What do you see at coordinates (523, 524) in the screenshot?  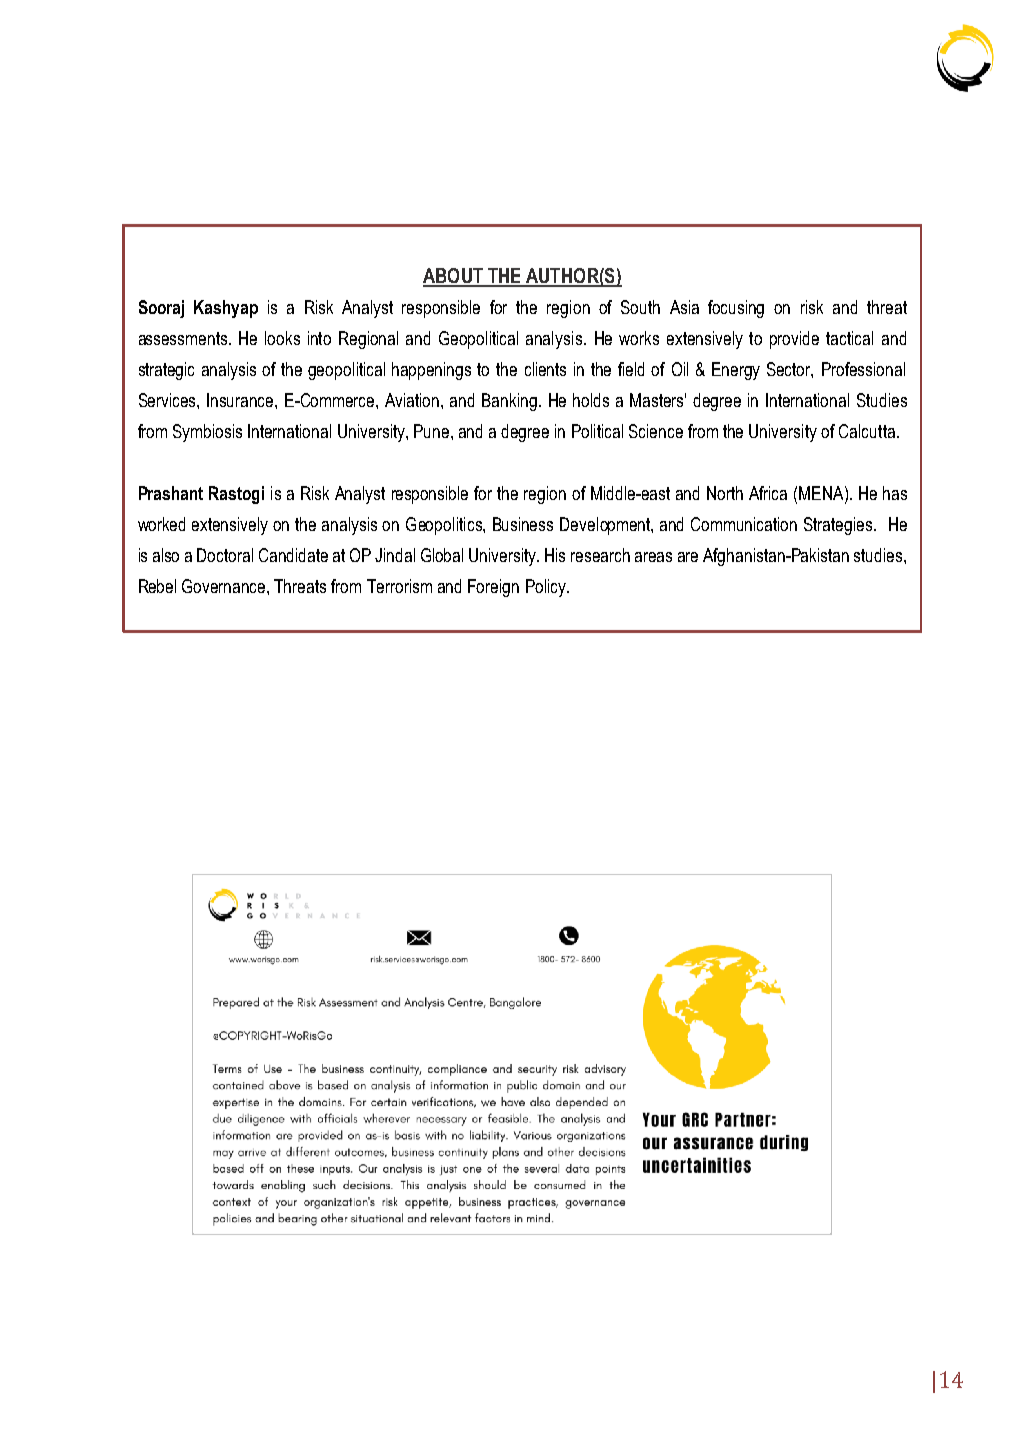 I see `Business` at bounding box center [523, 524].
